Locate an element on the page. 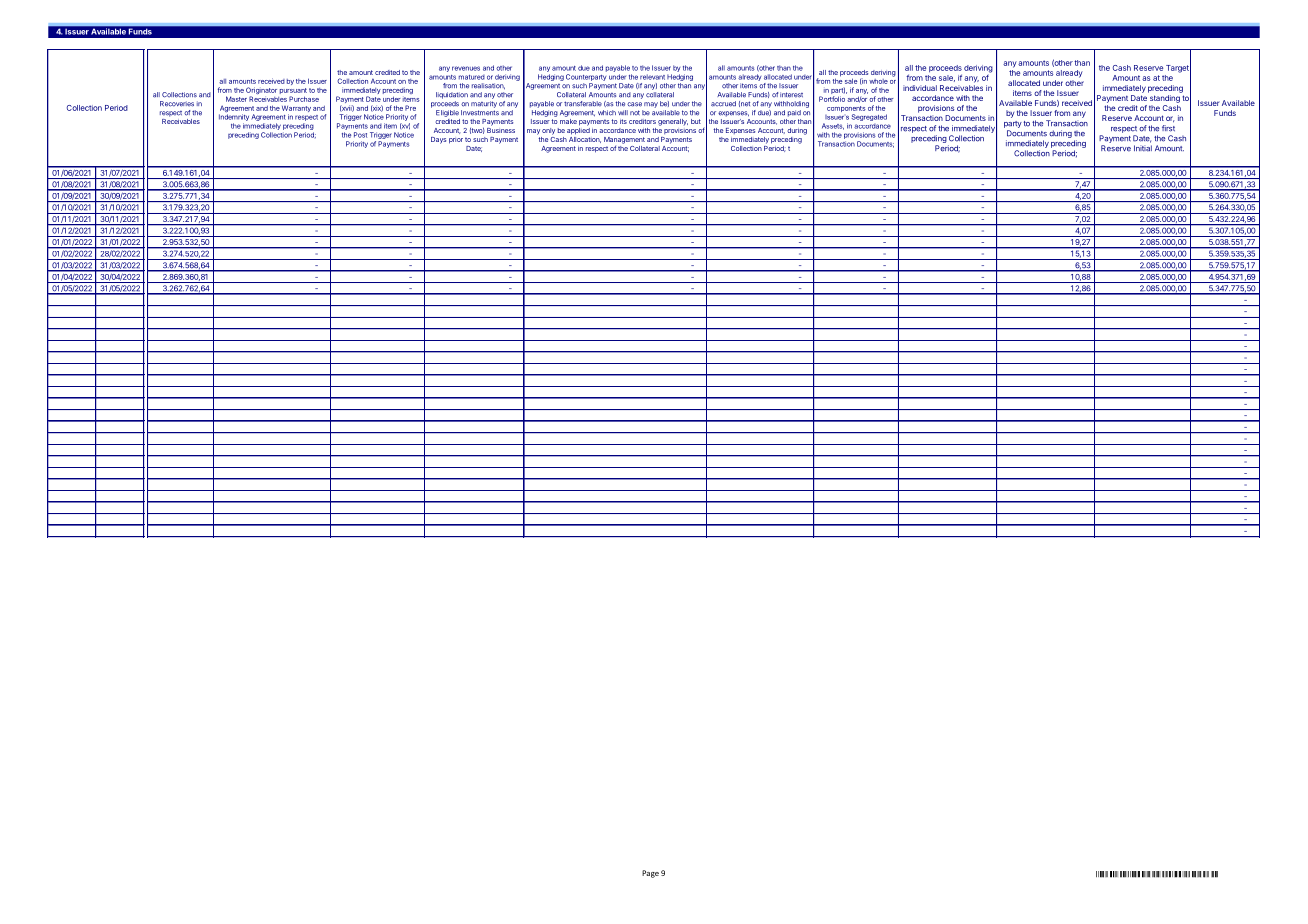 The height and width of the document is (924, 1308). first is located at coordinates (1168, 128).
